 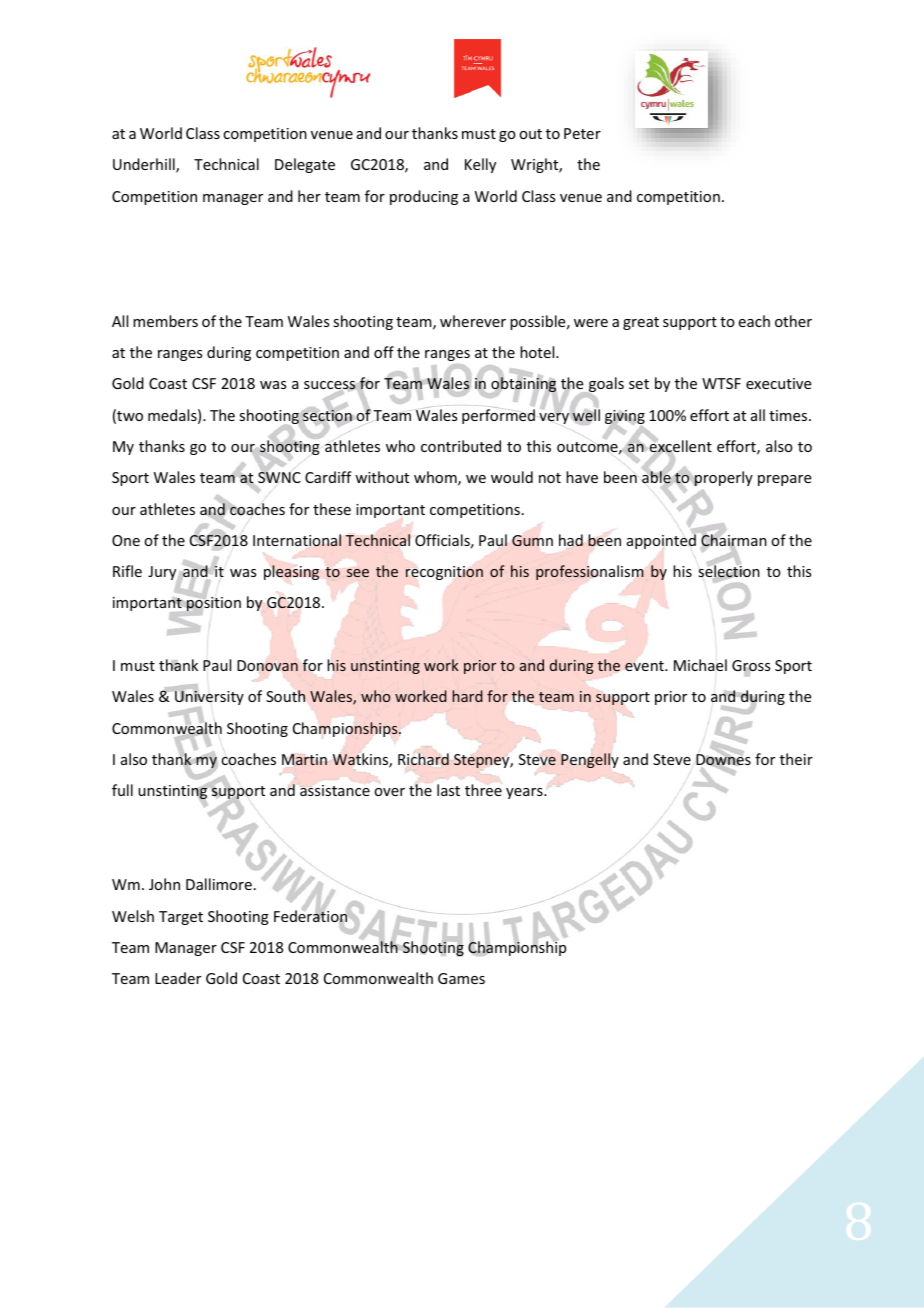 I want to click on Kelly, so click(x=480, y=165).
